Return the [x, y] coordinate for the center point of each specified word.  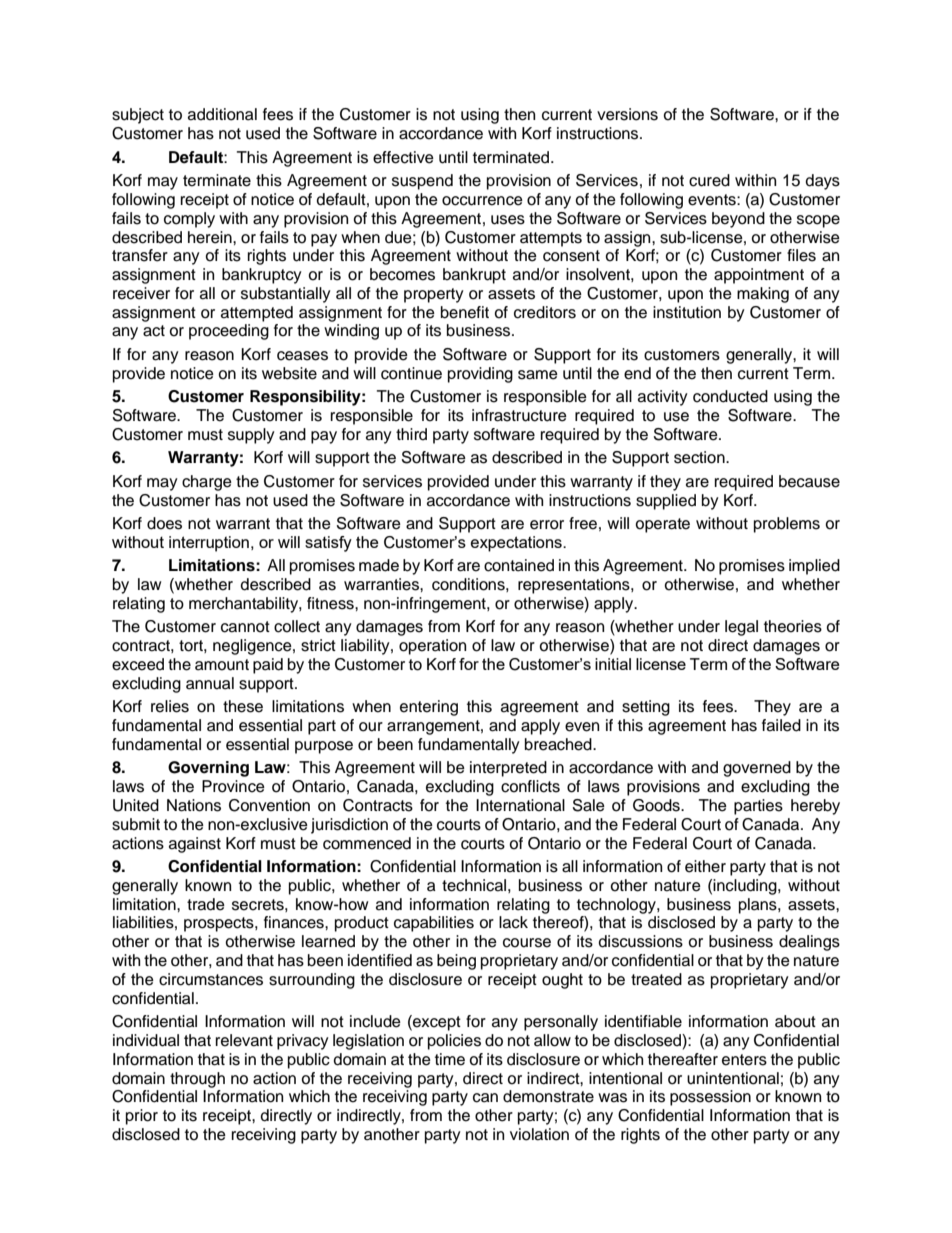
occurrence [482, 201]
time [450, 1059]
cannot [245, 627]
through [197, 1080]
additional [222, 114]
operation [432, 647]
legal [741, 628]
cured [709, 180]
